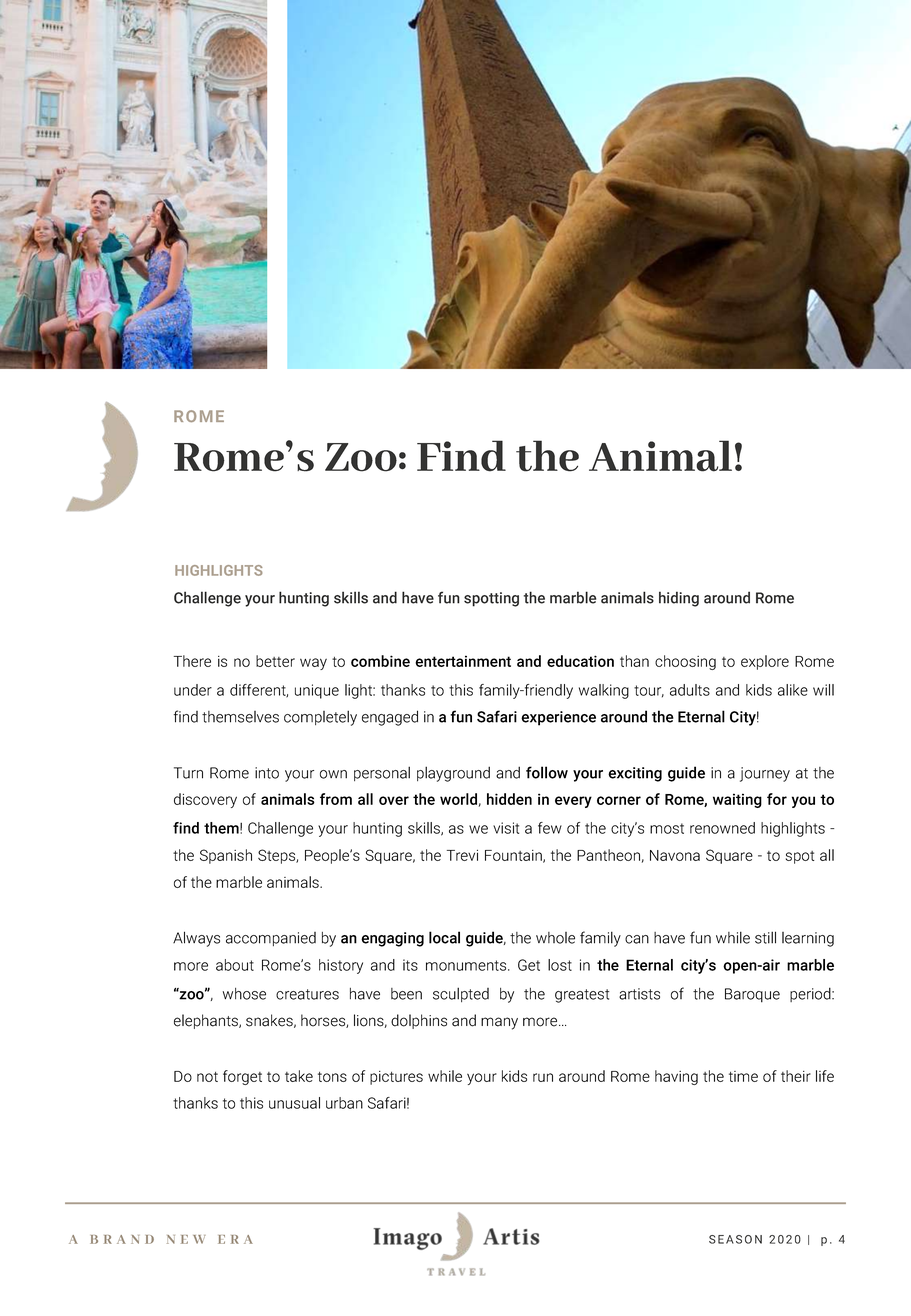 Image resolution: width=911 pixels, height=1316 pixels. What do you see at coordinates (207, 1077) in the screenshot?
I see `not` at bounding box center [207, 1077].
